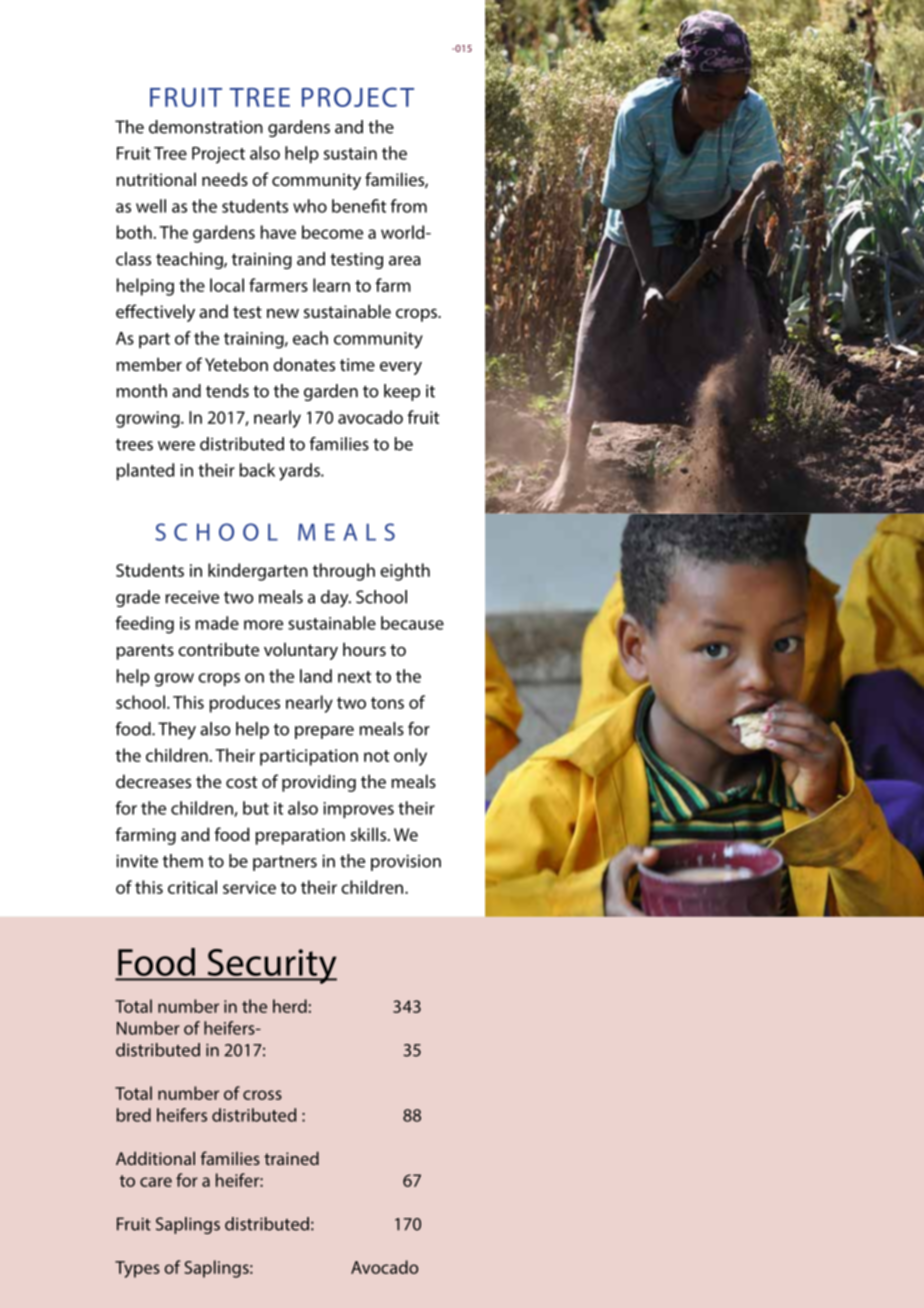 Image resolution: width=924 pixels, height=1308 pixels. Describe the element at coordinates (359, 206) in the screenshot. I see `benefit` at that location.
